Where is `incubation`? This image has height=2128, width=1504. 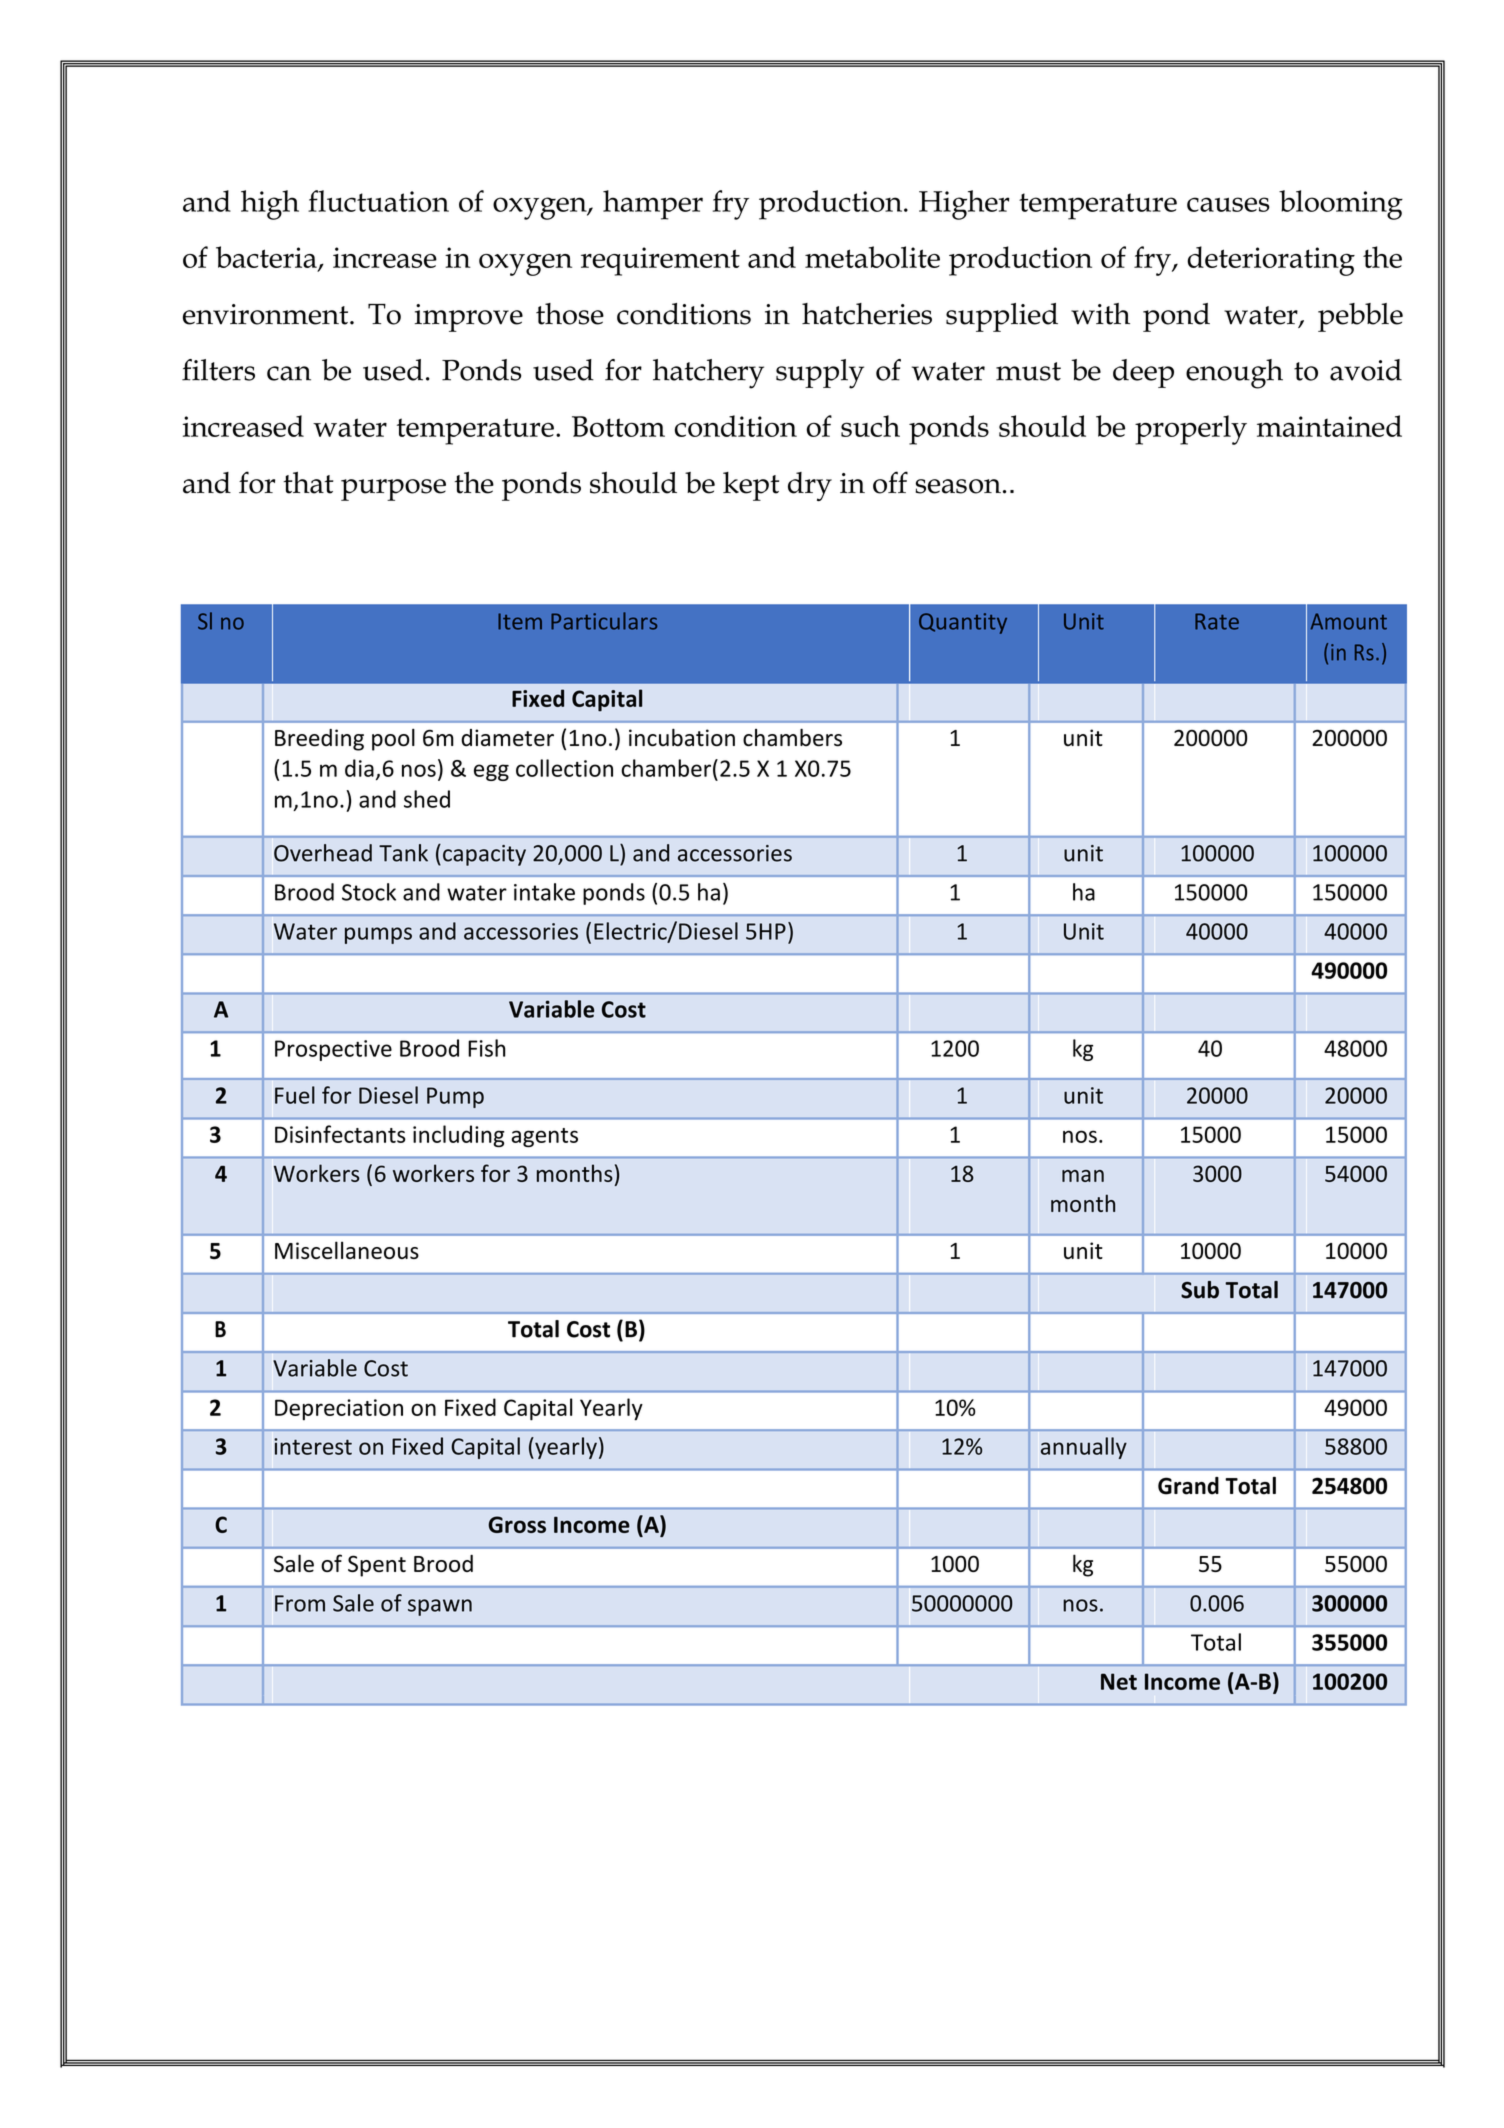 incubation is located at coordinates (682, 737).
